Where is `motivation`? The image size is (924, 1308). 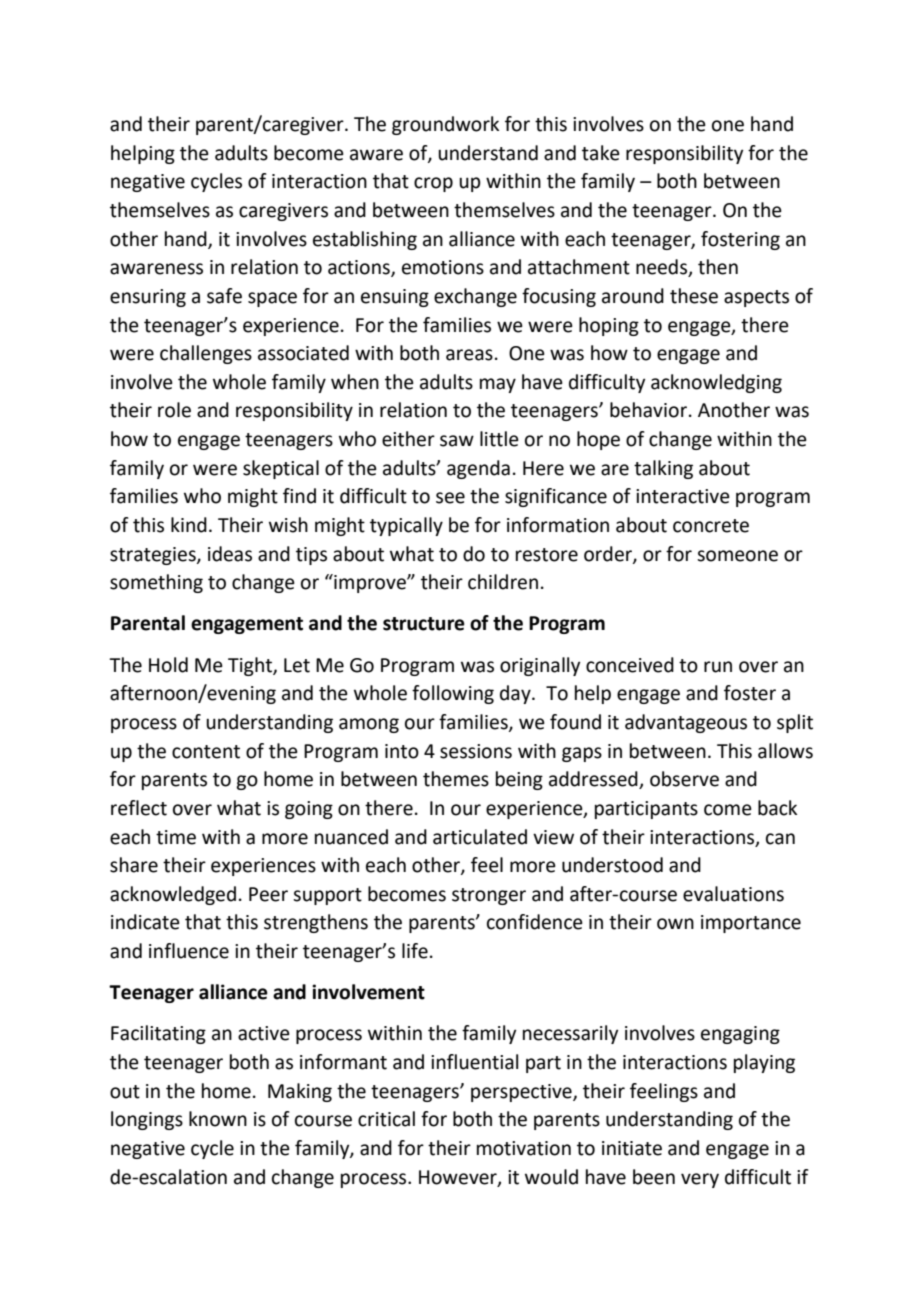 motivation is located at coordinates (524, 1148).
